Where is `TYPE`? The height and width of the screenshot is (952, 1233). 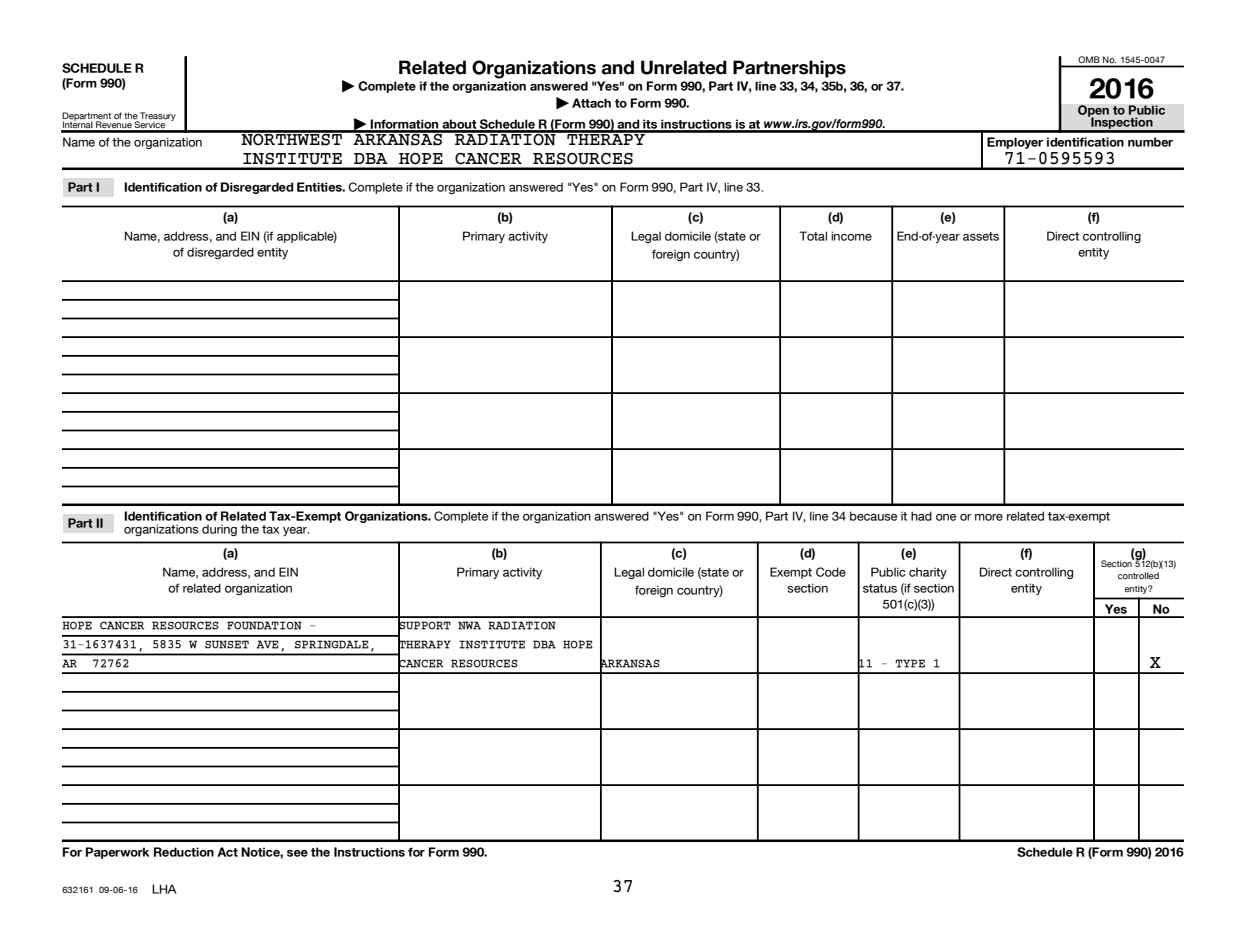 TYPE is located at coordinates (910, 663).
